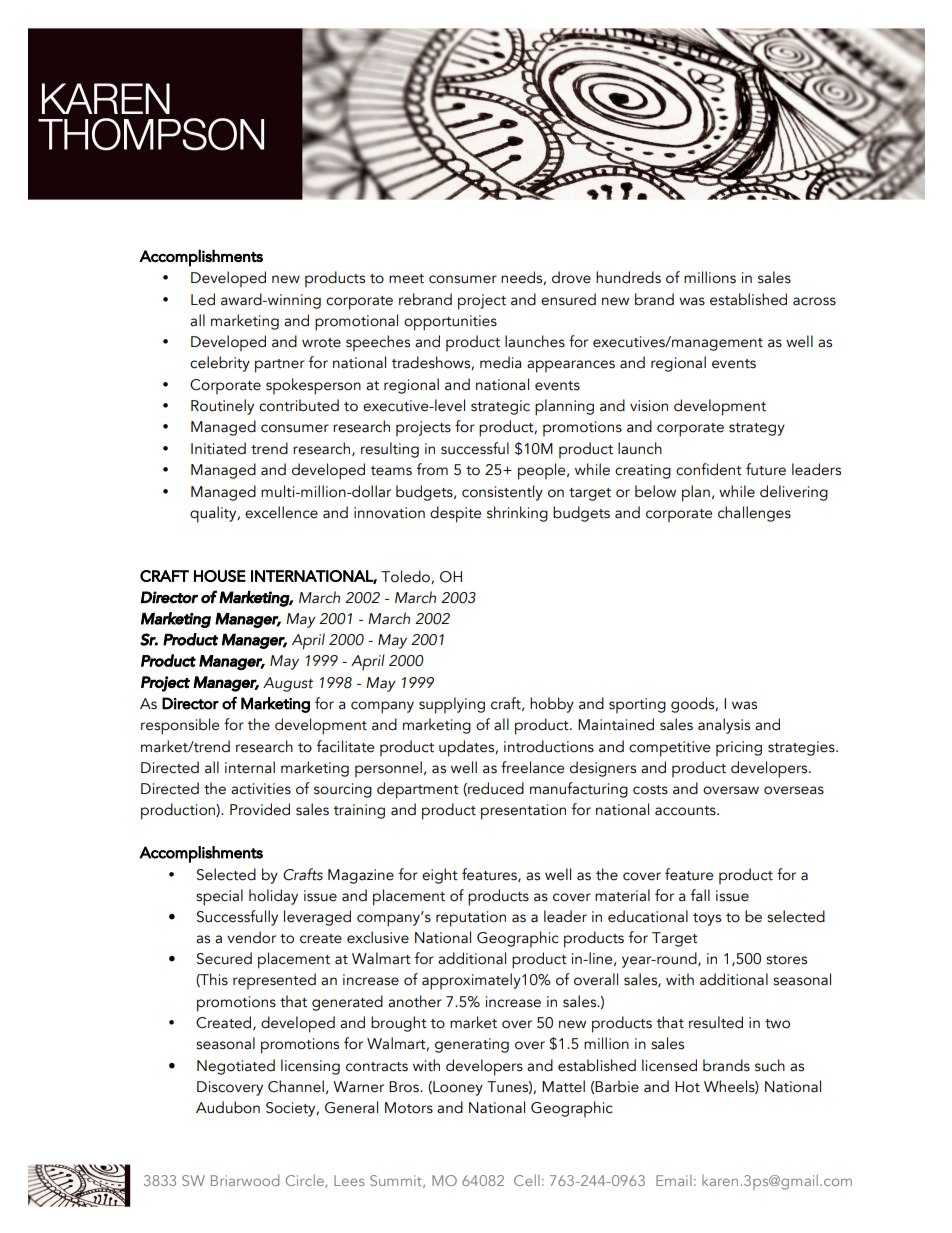 The image size is (952, 1233). What do you see at coordinates (397, 1181) in the document?
I see `Summit` at bounding box center [397, 1181].
